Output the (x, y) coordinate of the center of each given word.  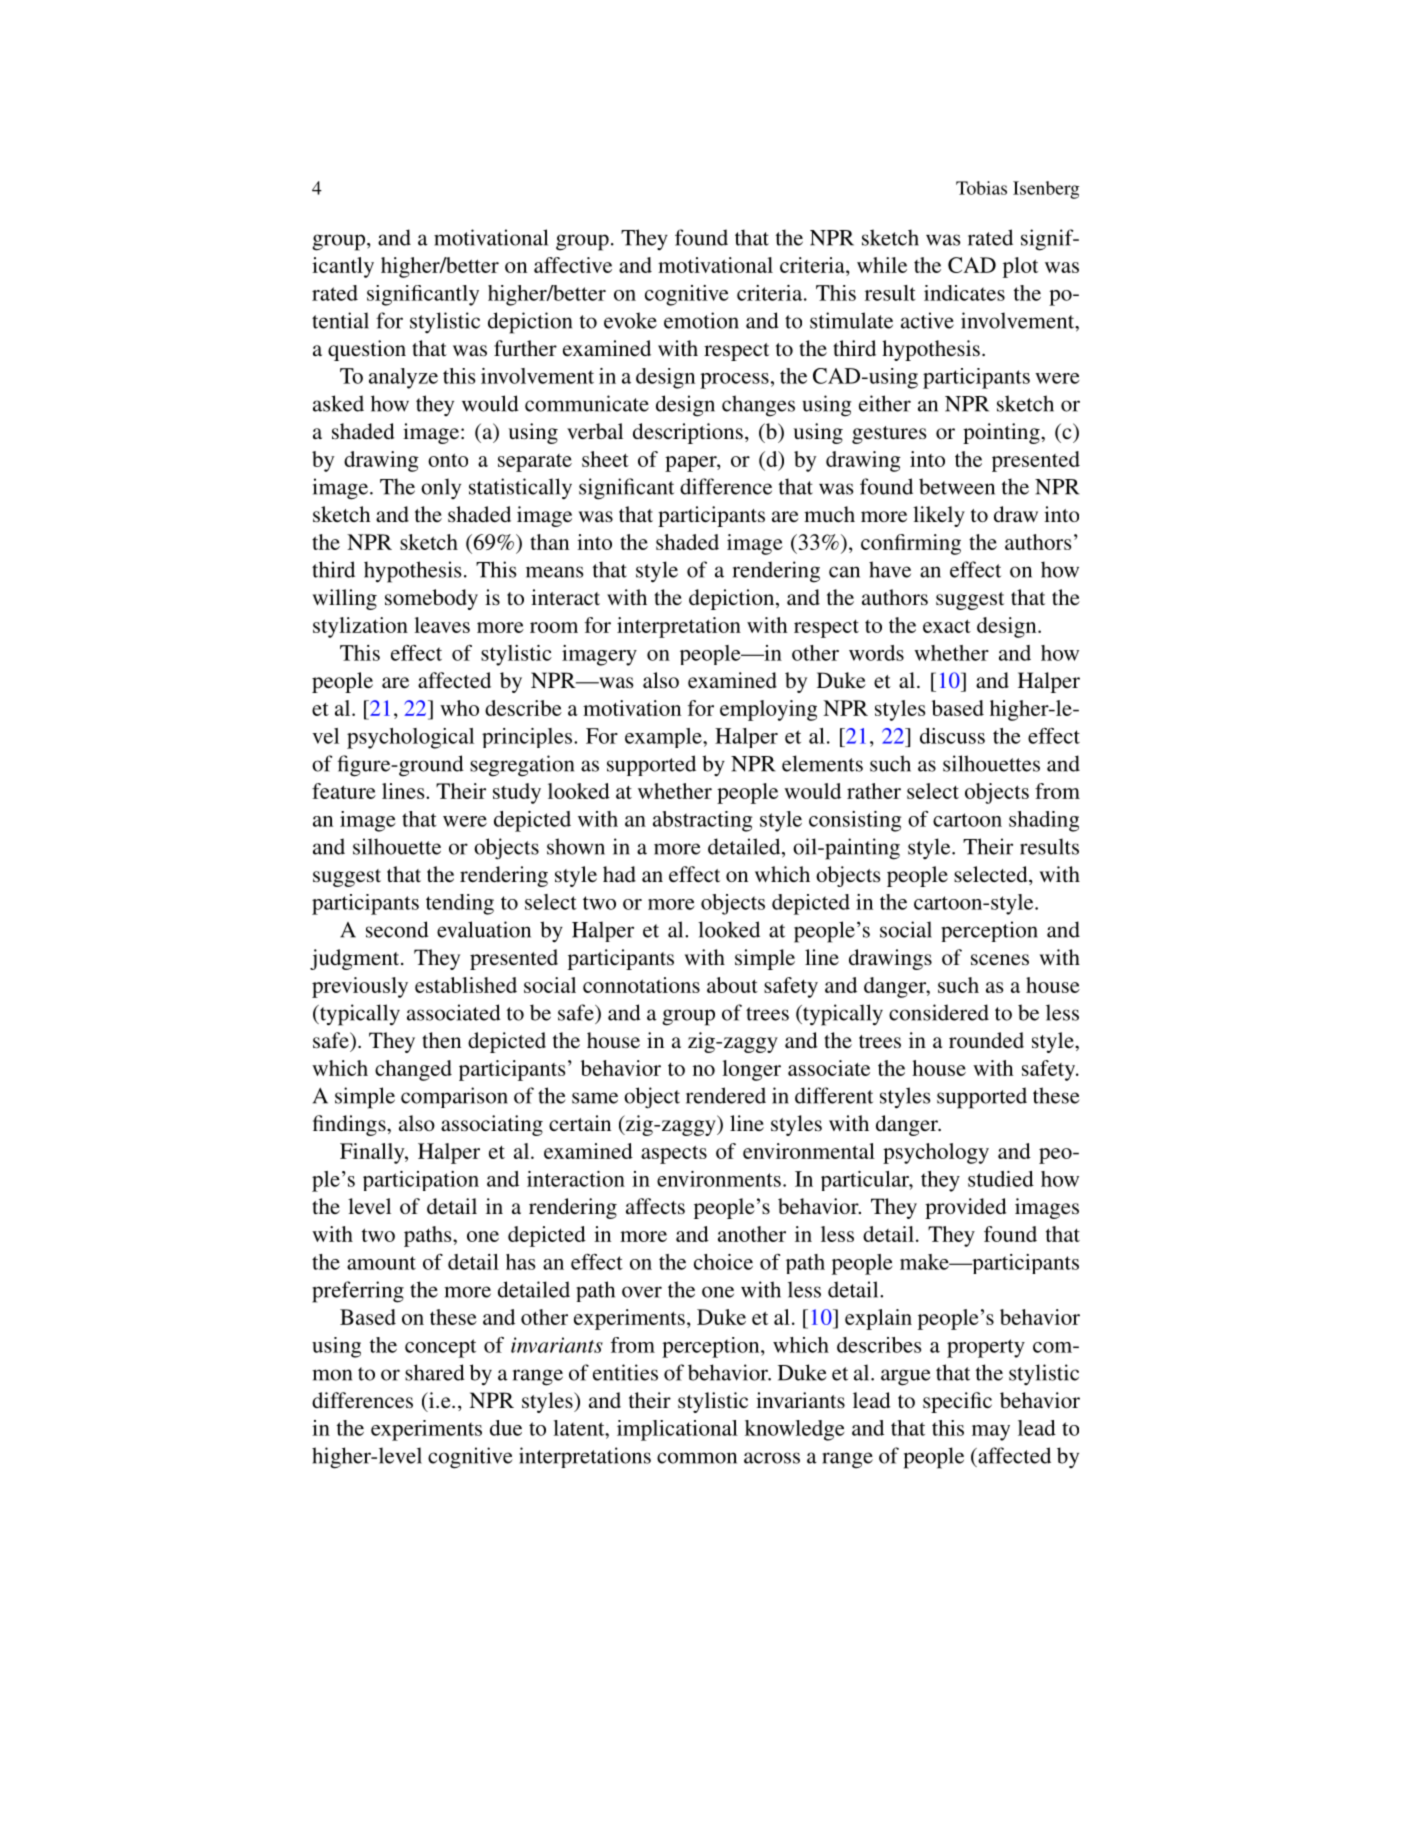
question (367, 350)
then (441, 1040)
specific (957, 1402)
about (732, 985)
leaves (442, 625)
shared (435, 1372)
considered (939, 1012)
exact (947, 626)
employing (768, 710)
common (697, 1458)
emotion (701, 320)
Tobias (981, 188)
